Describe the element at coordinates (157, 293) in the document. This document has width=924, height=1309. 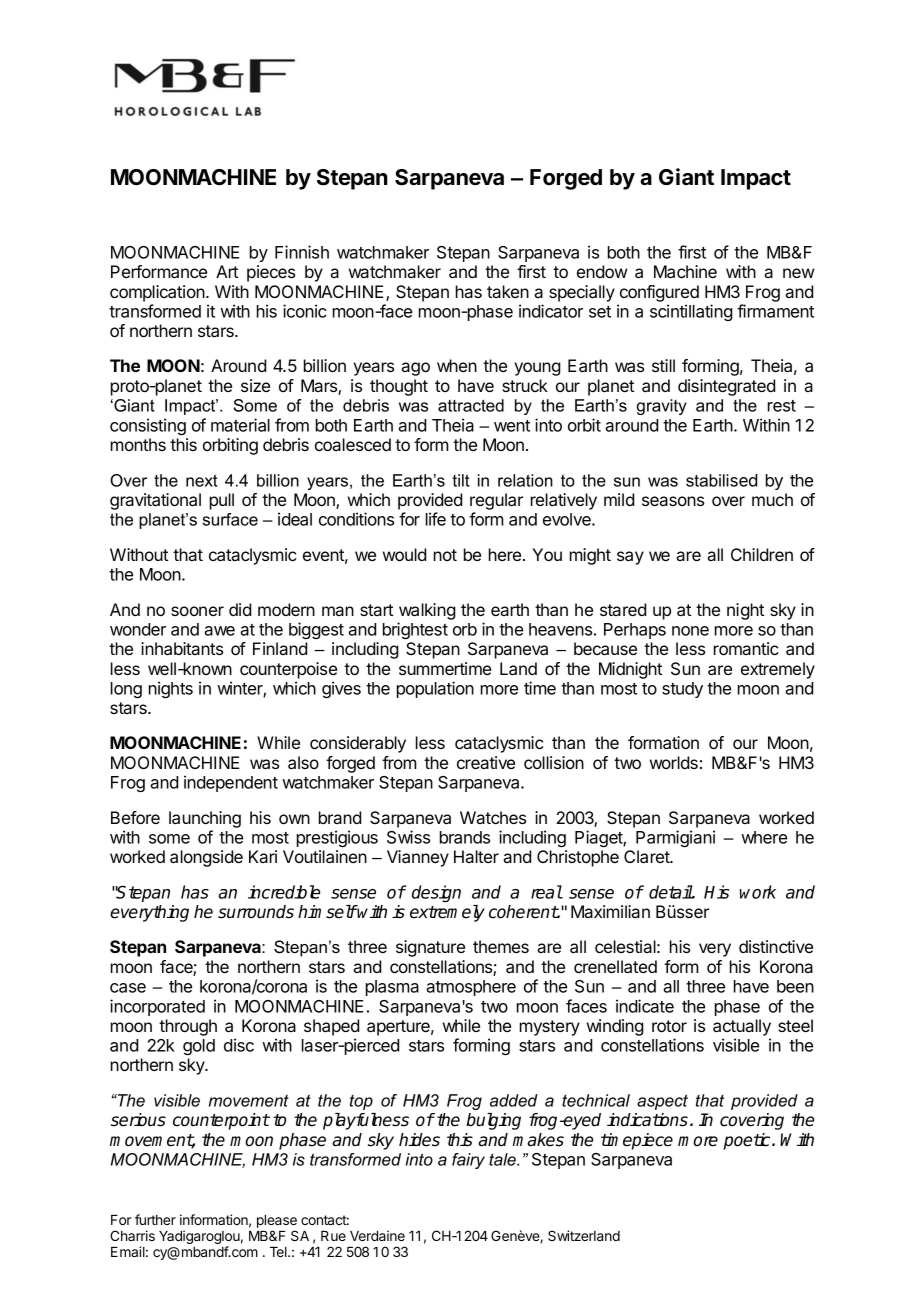
I see `complication` at that location.
